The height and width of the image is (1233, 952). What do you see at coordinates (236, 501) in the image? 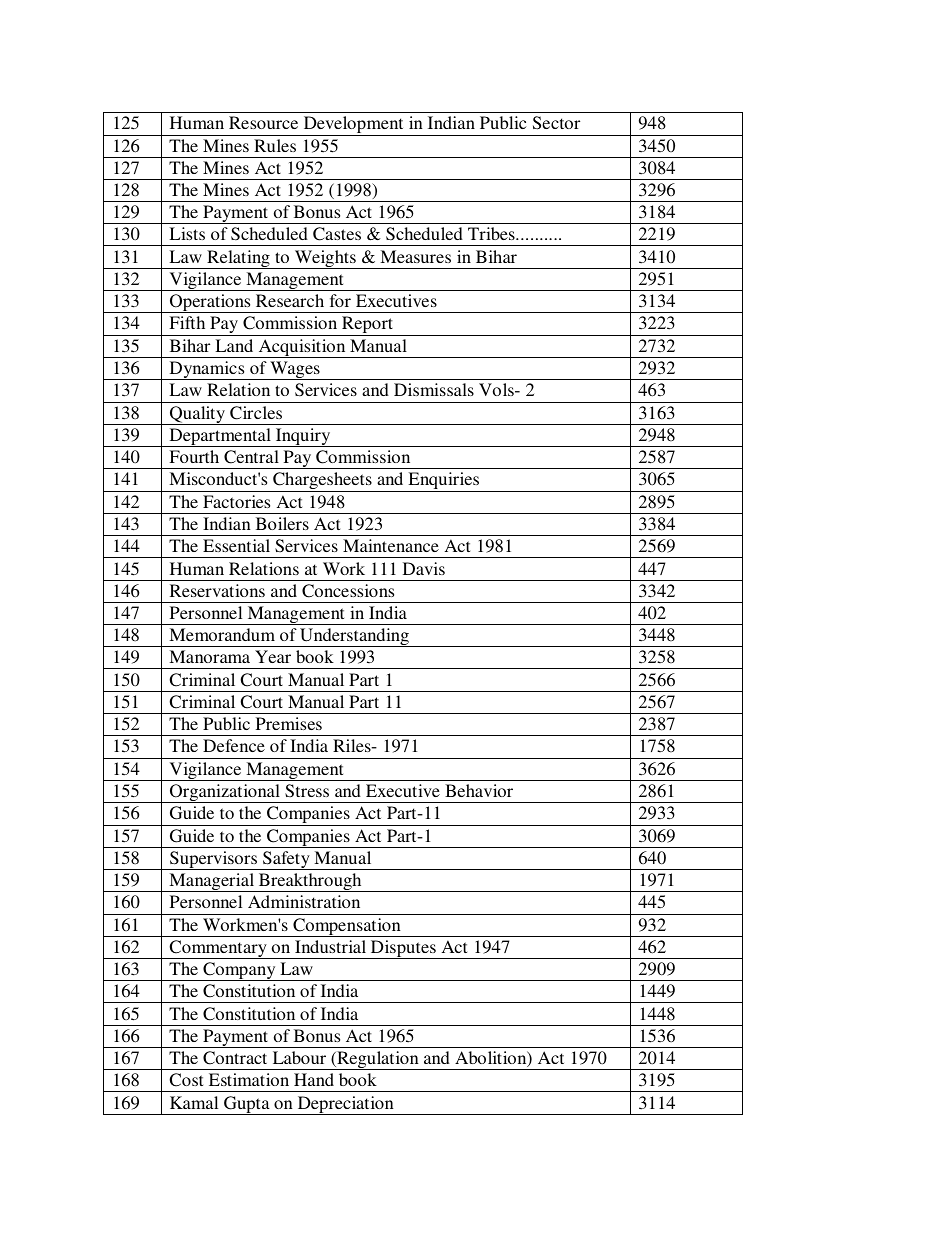
I see `Factories` at bounding box center [236, 501].
